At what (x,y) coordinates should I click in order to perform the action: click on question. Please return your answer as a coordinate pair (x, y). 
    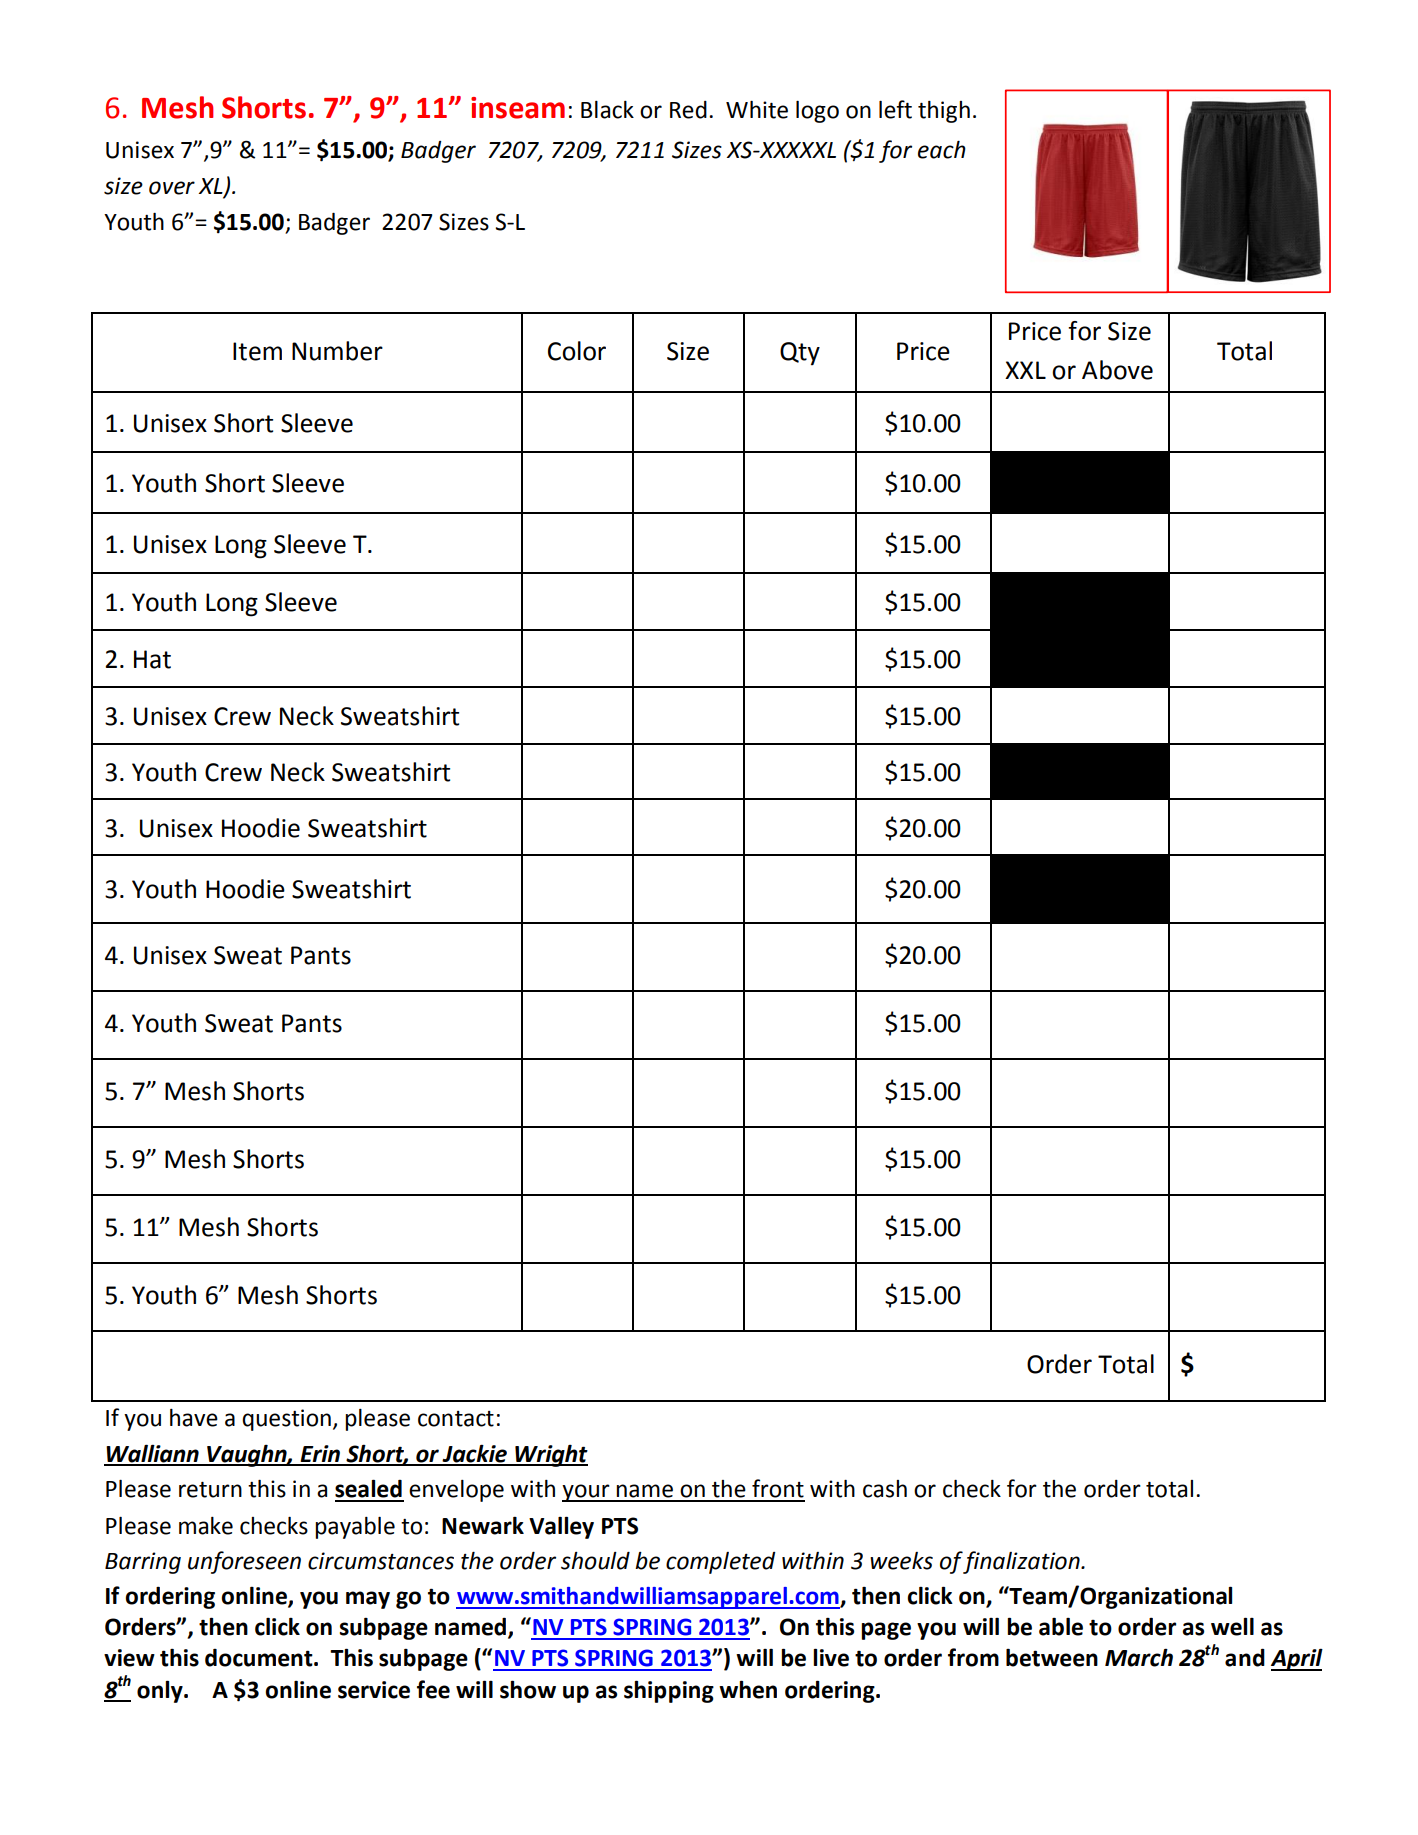
    Looking at the image, I should click on (286, 1420).
